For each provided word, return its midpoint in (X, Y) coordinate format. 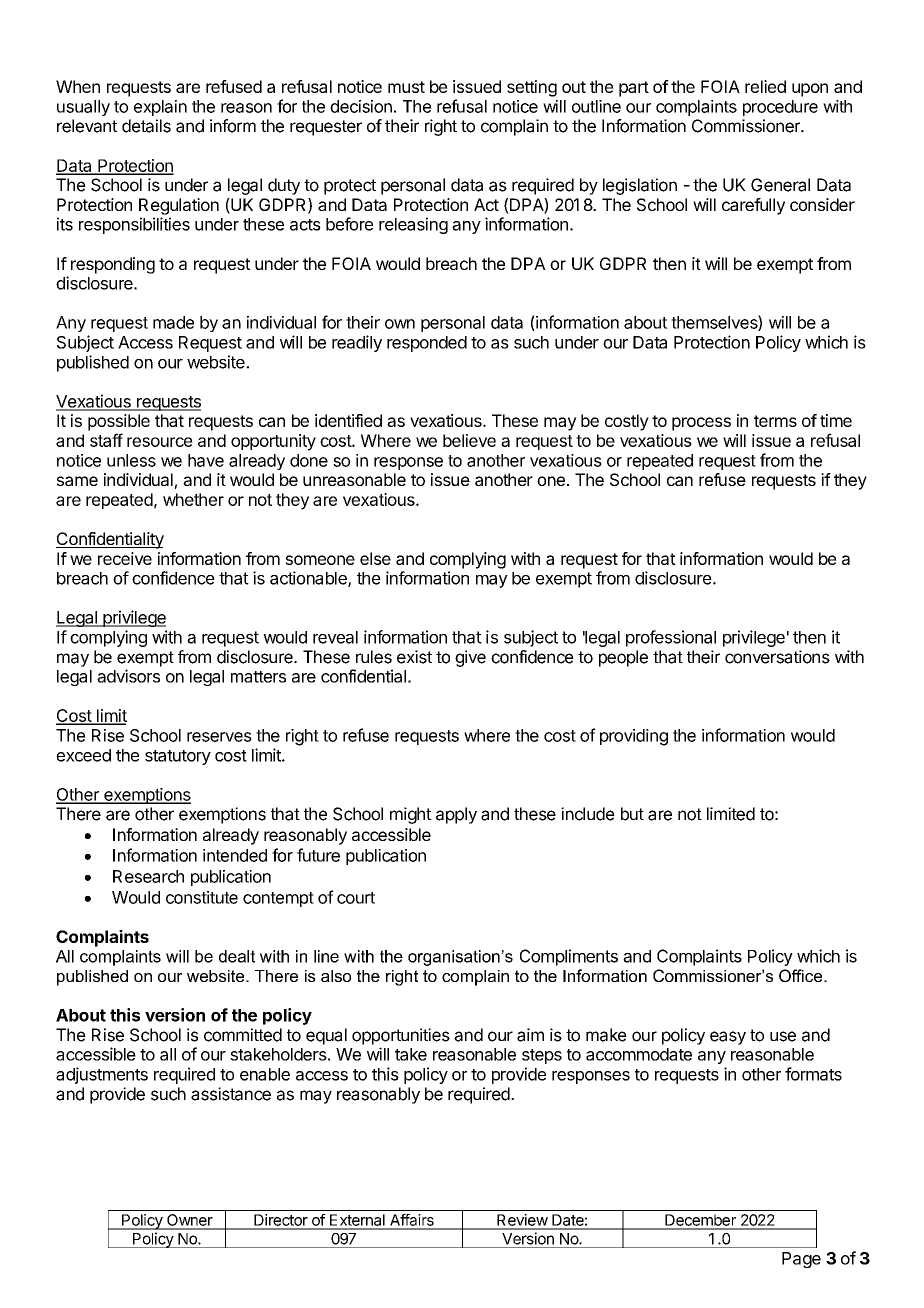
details (146, 126)
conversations (777, 657)
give (470, 658)
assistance (231, 1094)
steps (542, 1056)
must (406, 87)
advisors (128, 676)
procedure (780, 108)
